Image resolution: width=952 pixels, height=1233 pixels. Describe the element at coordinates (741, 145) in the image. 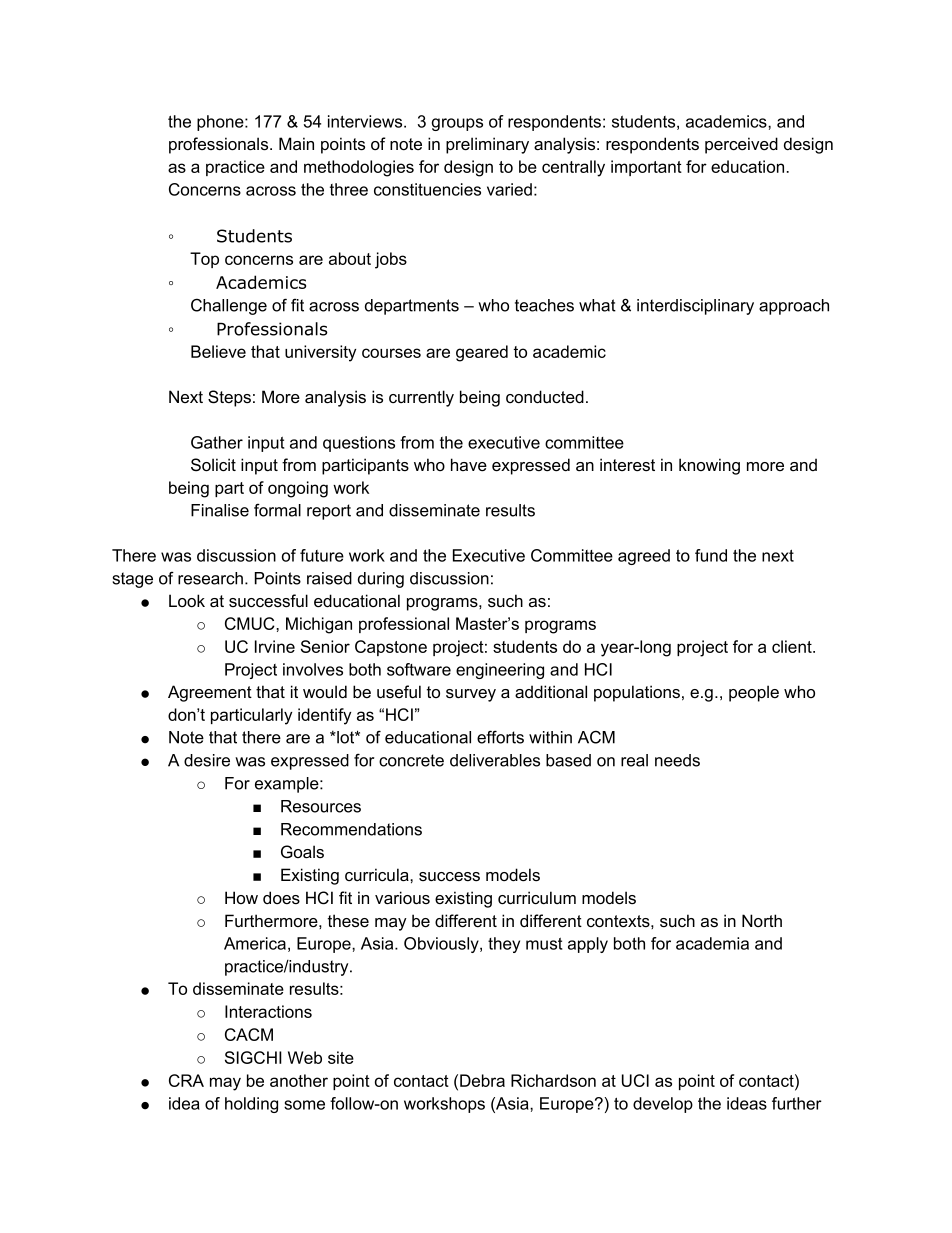

I see `perceived` at that location.
